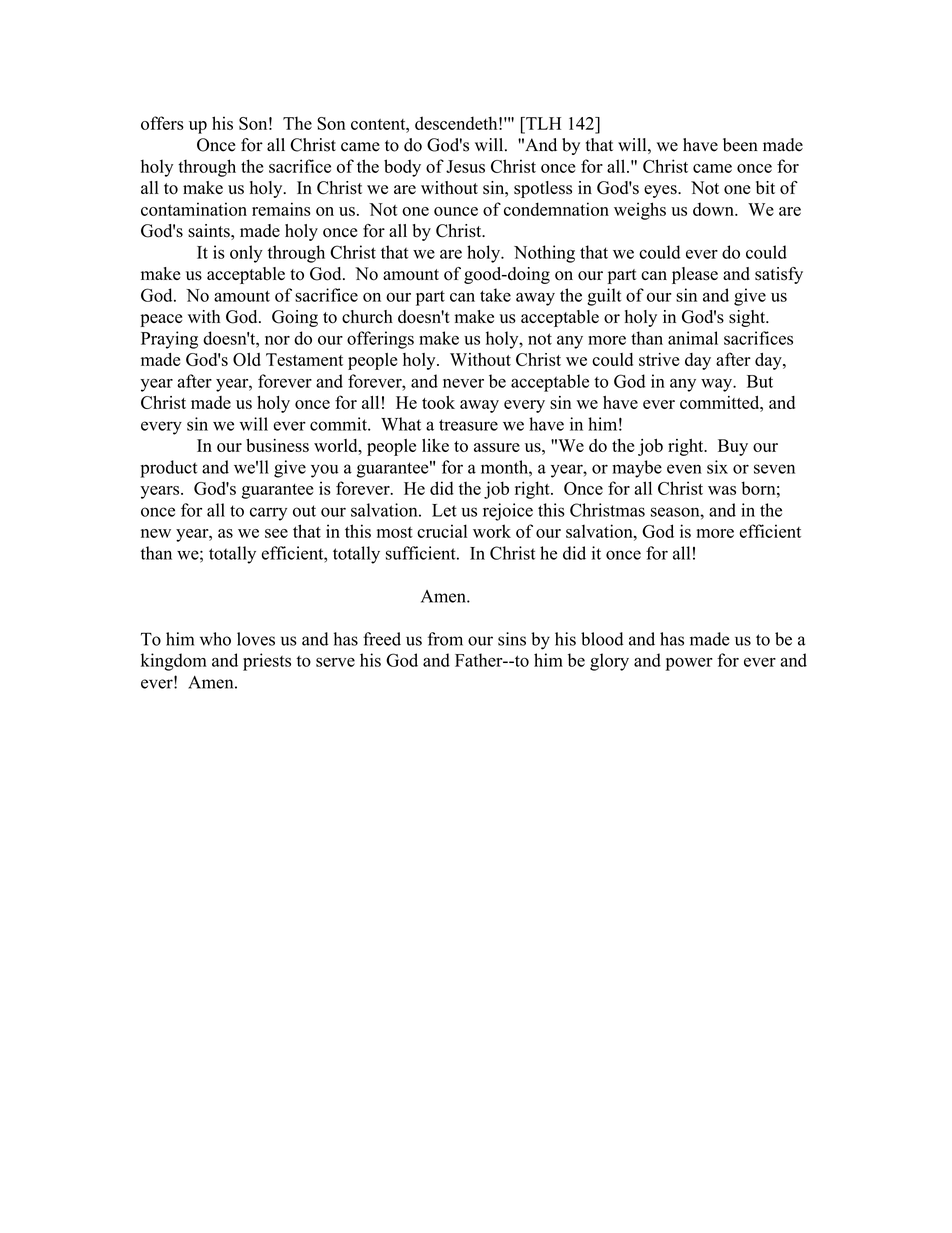 This screenshot has height=1233, width=952. What do you see at coordinates (760, 381) in the screenshot?
I see `But` at bounding box center [760, 381].
